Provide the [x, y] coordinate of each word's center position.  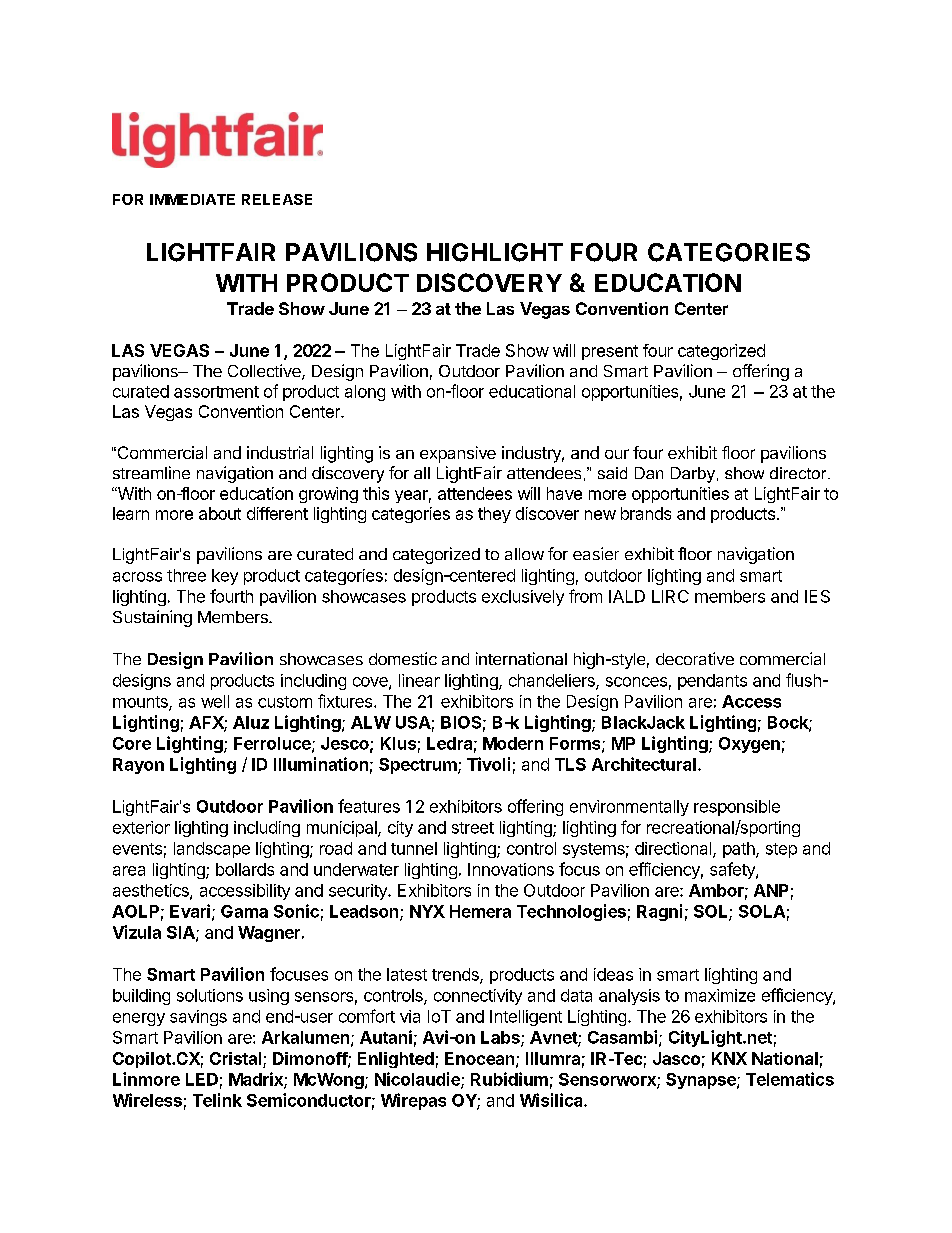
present [610, 352]
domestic [403, 658]
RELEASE [277, 199]
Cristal [235, 1058]
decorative [695, 658]
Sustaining [152, 618]
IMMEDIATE [192, 199]
